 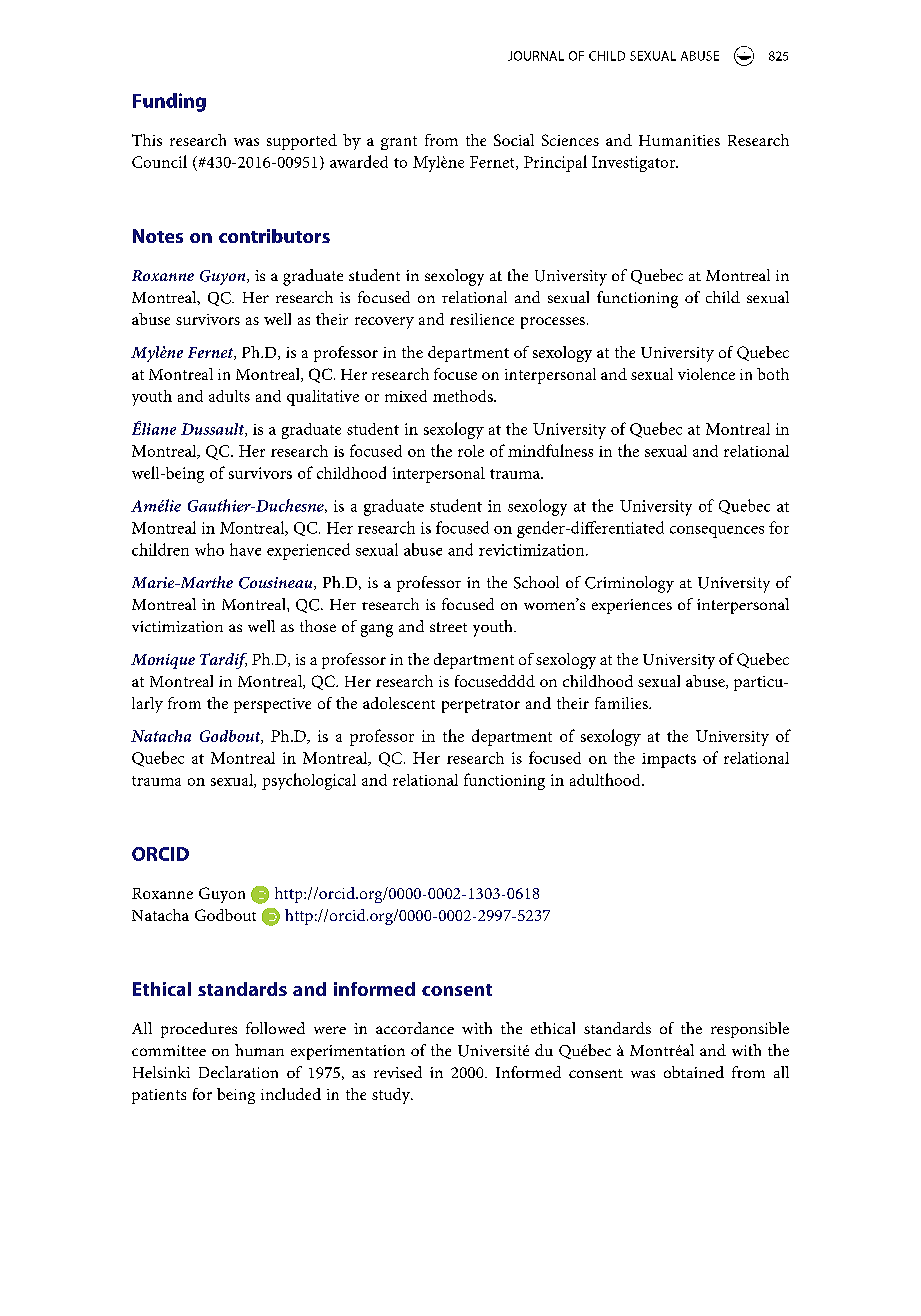 What do you see at coordinates (706, 374) in the document?
I see `violence` at bounding box center [706, 374].
